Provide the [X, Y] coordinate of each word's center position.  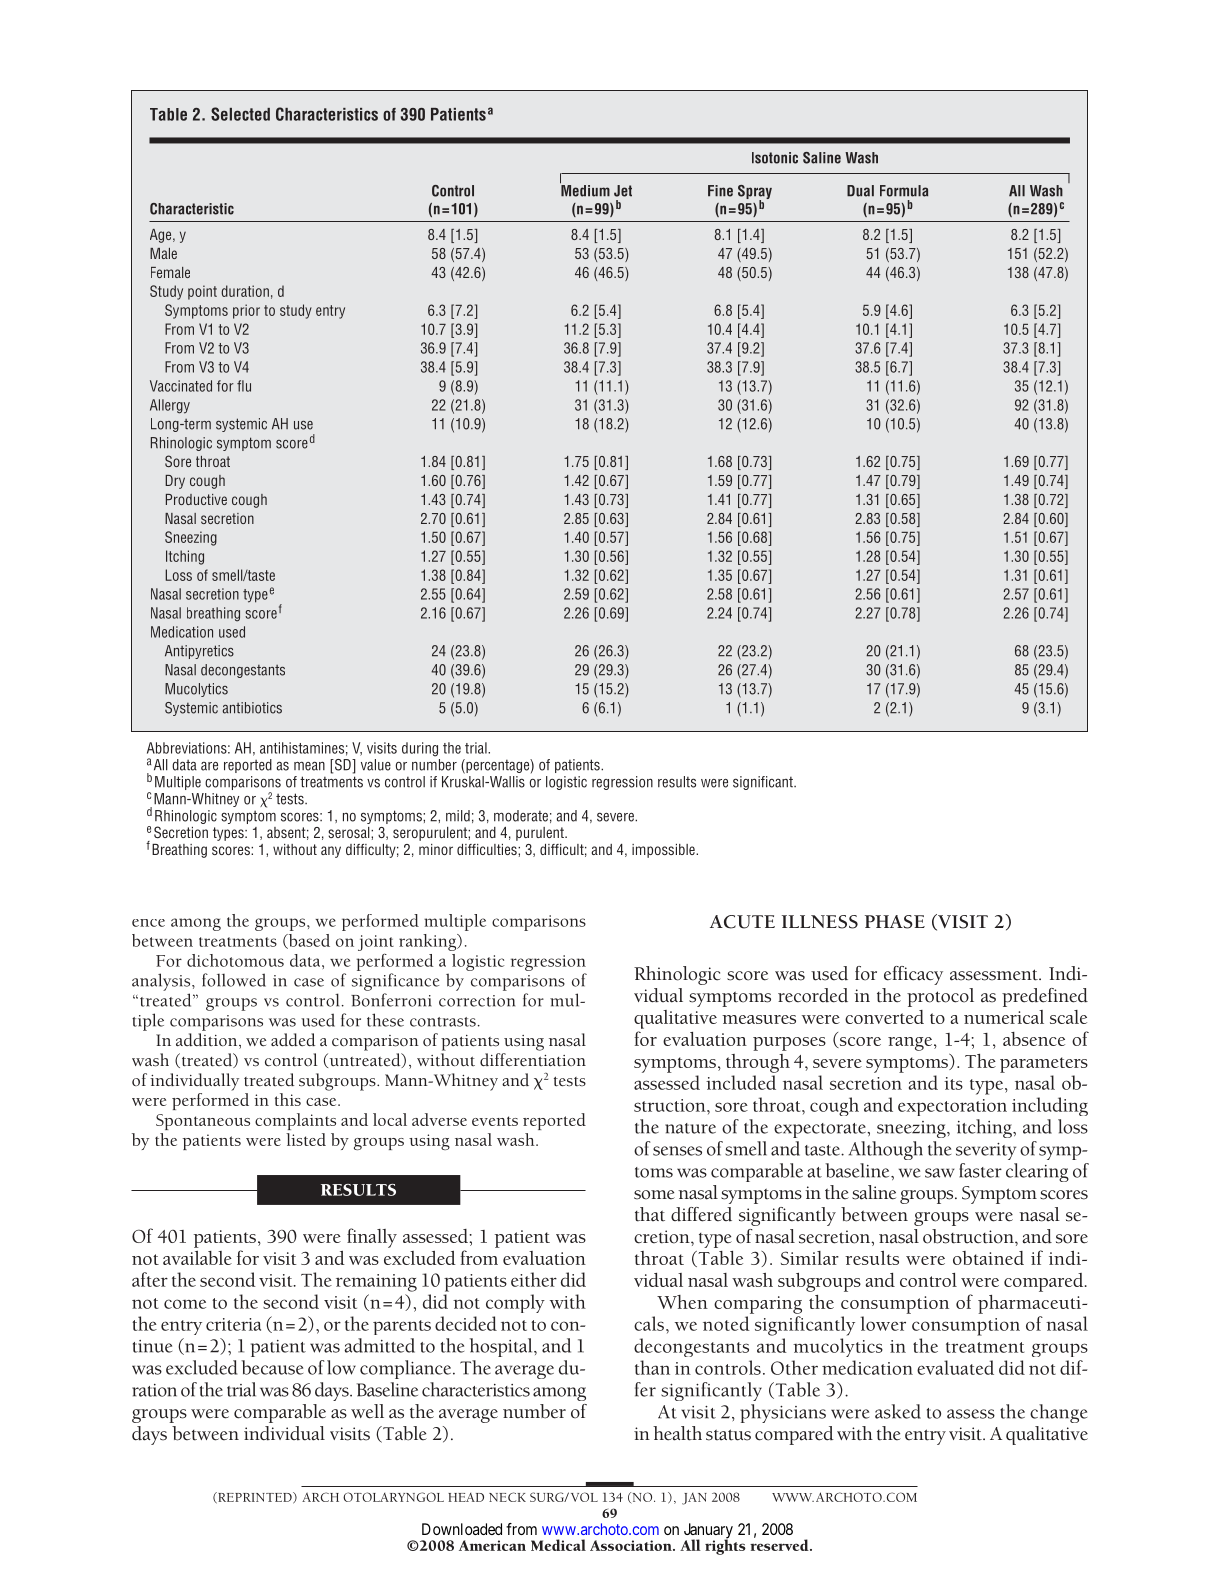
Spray [755, 193]
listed [306, 1139]
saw [940, 1173]
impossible [664, 851]
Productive [196, 499]
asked [898, 1411]
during [420, 749]
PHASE [895, 922]
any [331, 852]
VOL [584, 1497]
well [367, 1411]
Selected [240, 114]
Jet [623, 191]
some [654, 1195]
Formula [904, 191]
